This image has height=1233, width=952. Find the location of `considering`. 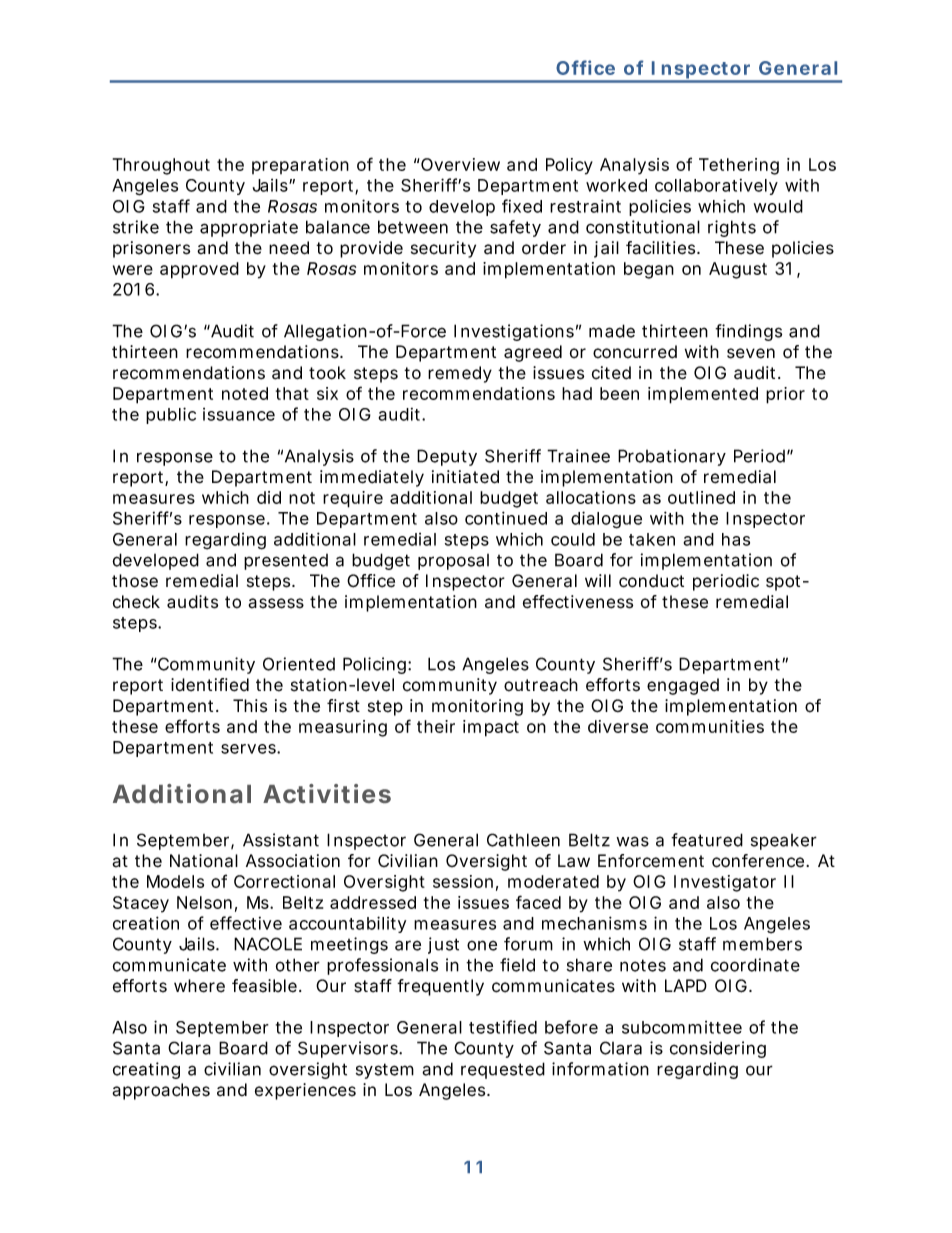

considering is located at coordinates (718, 1049).
